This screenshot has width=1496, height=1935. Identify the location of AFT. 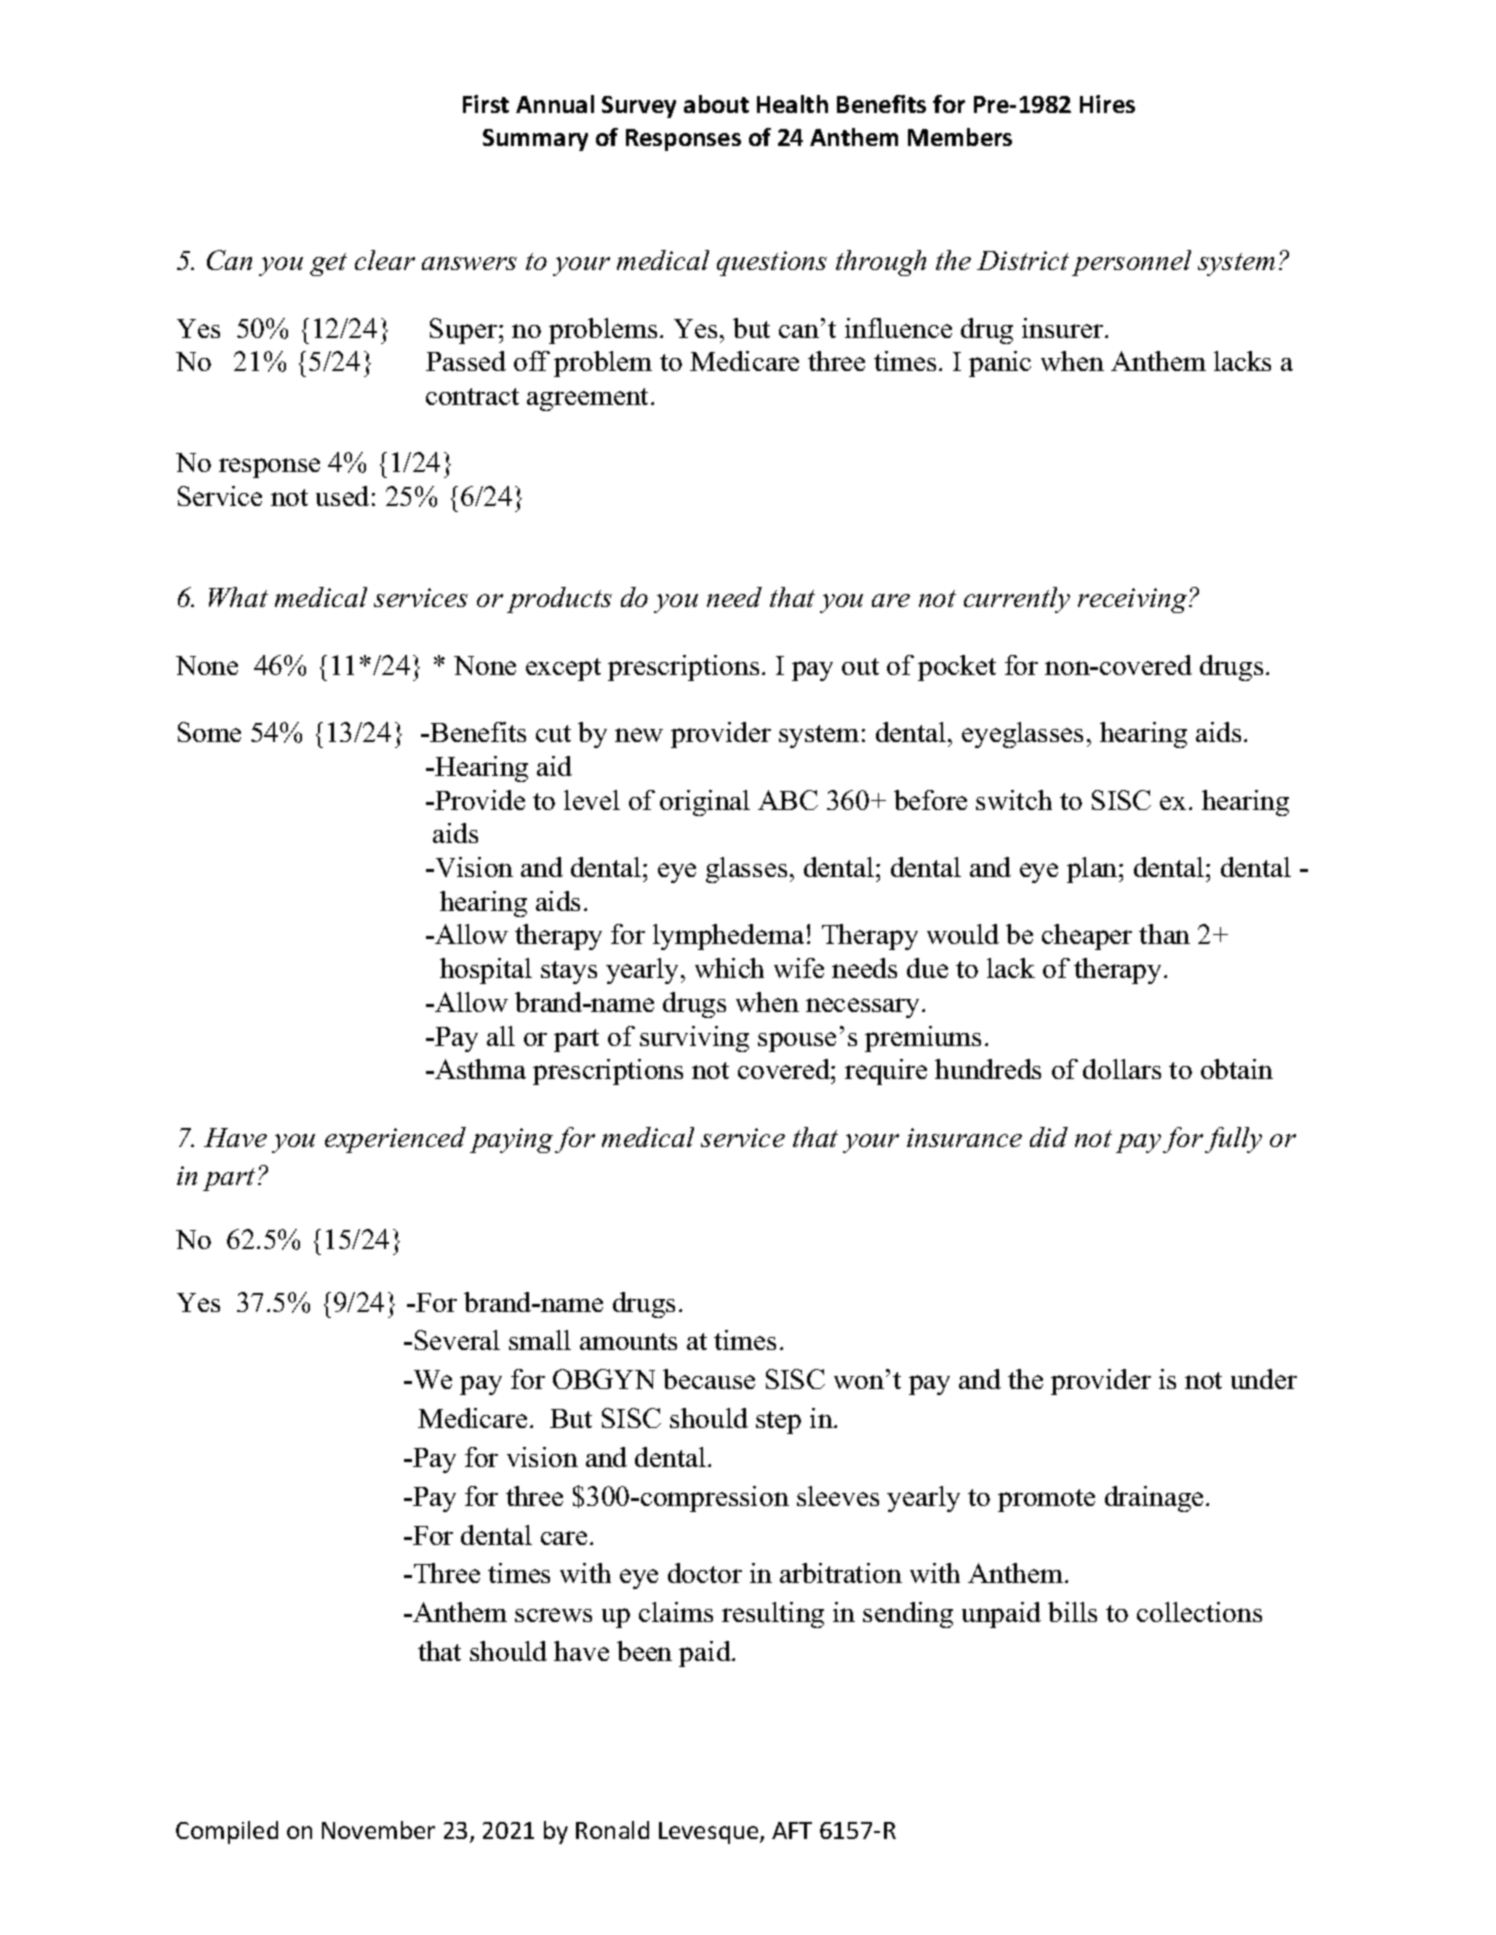
(792, 1830).
